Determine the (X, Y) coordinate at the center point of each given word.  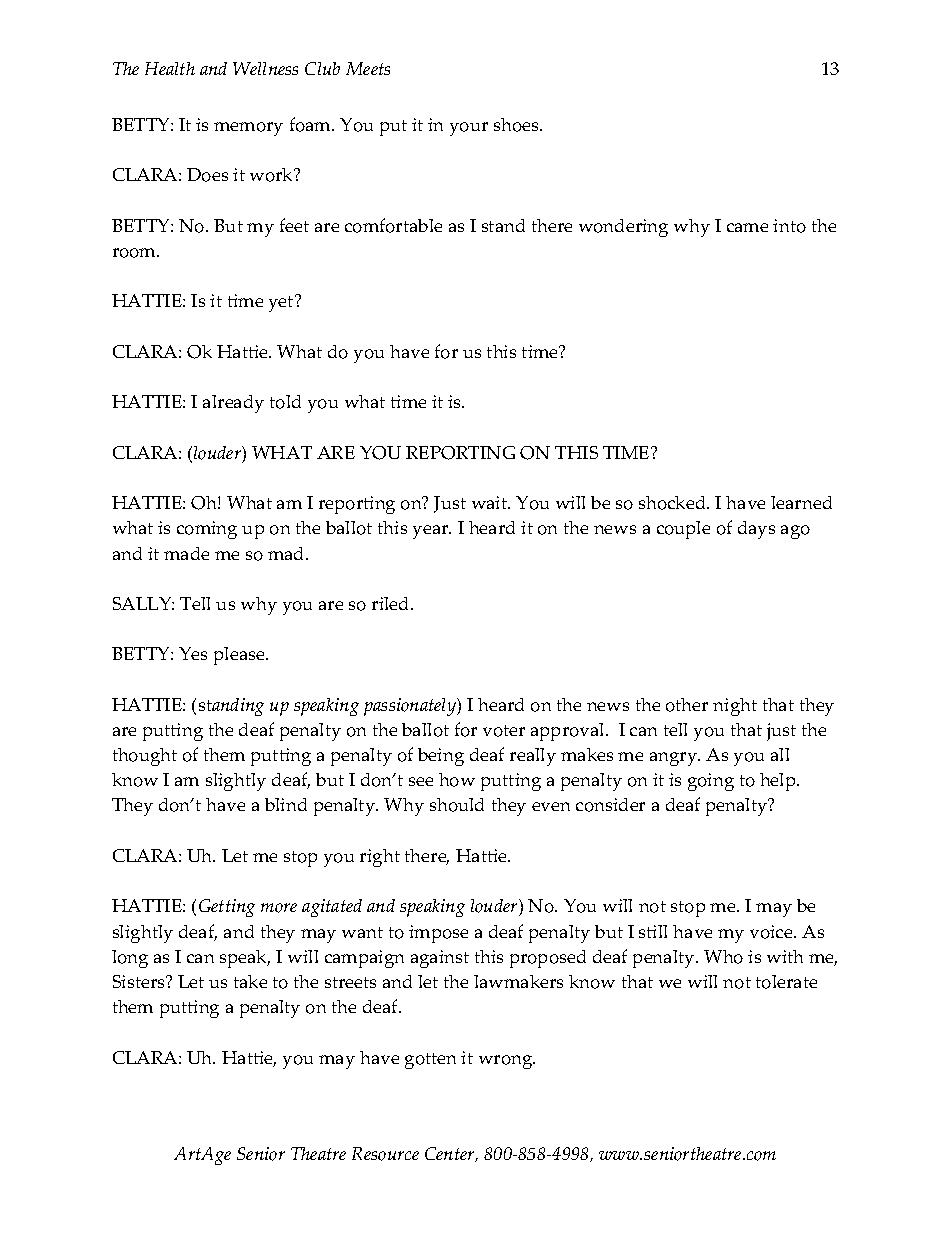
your (469, 129)
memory (248, 129)
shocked (673, 503)
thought (145, 757)
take (250, 981)
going (711, 782)
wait (491, 502)
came (747, 227)
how (457, 780)
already (233, 404)
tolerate (786, 982)
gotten (430, 1061)
